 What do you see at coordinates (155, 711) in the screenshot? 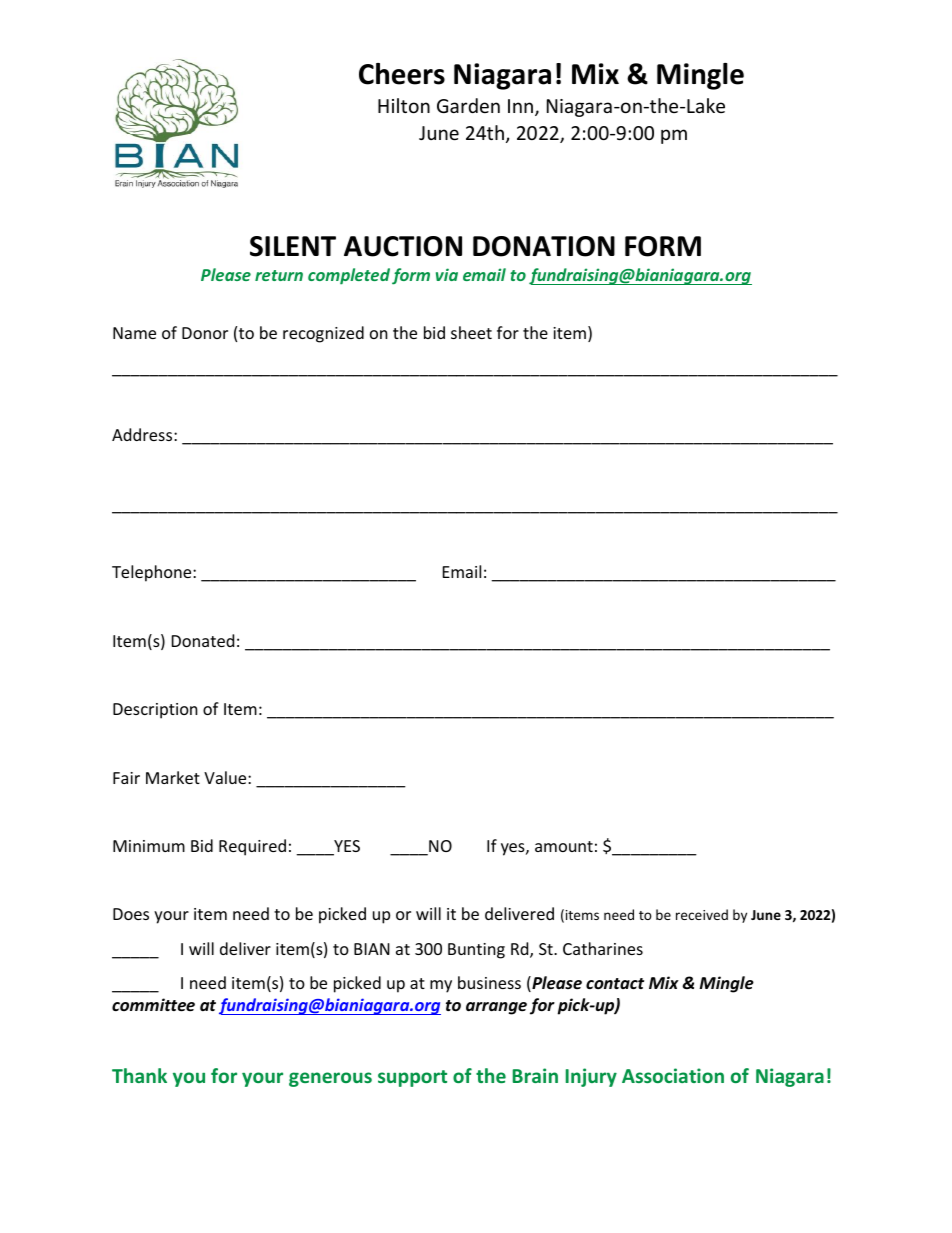
I see `Description` at bounding box center [155, 711].
